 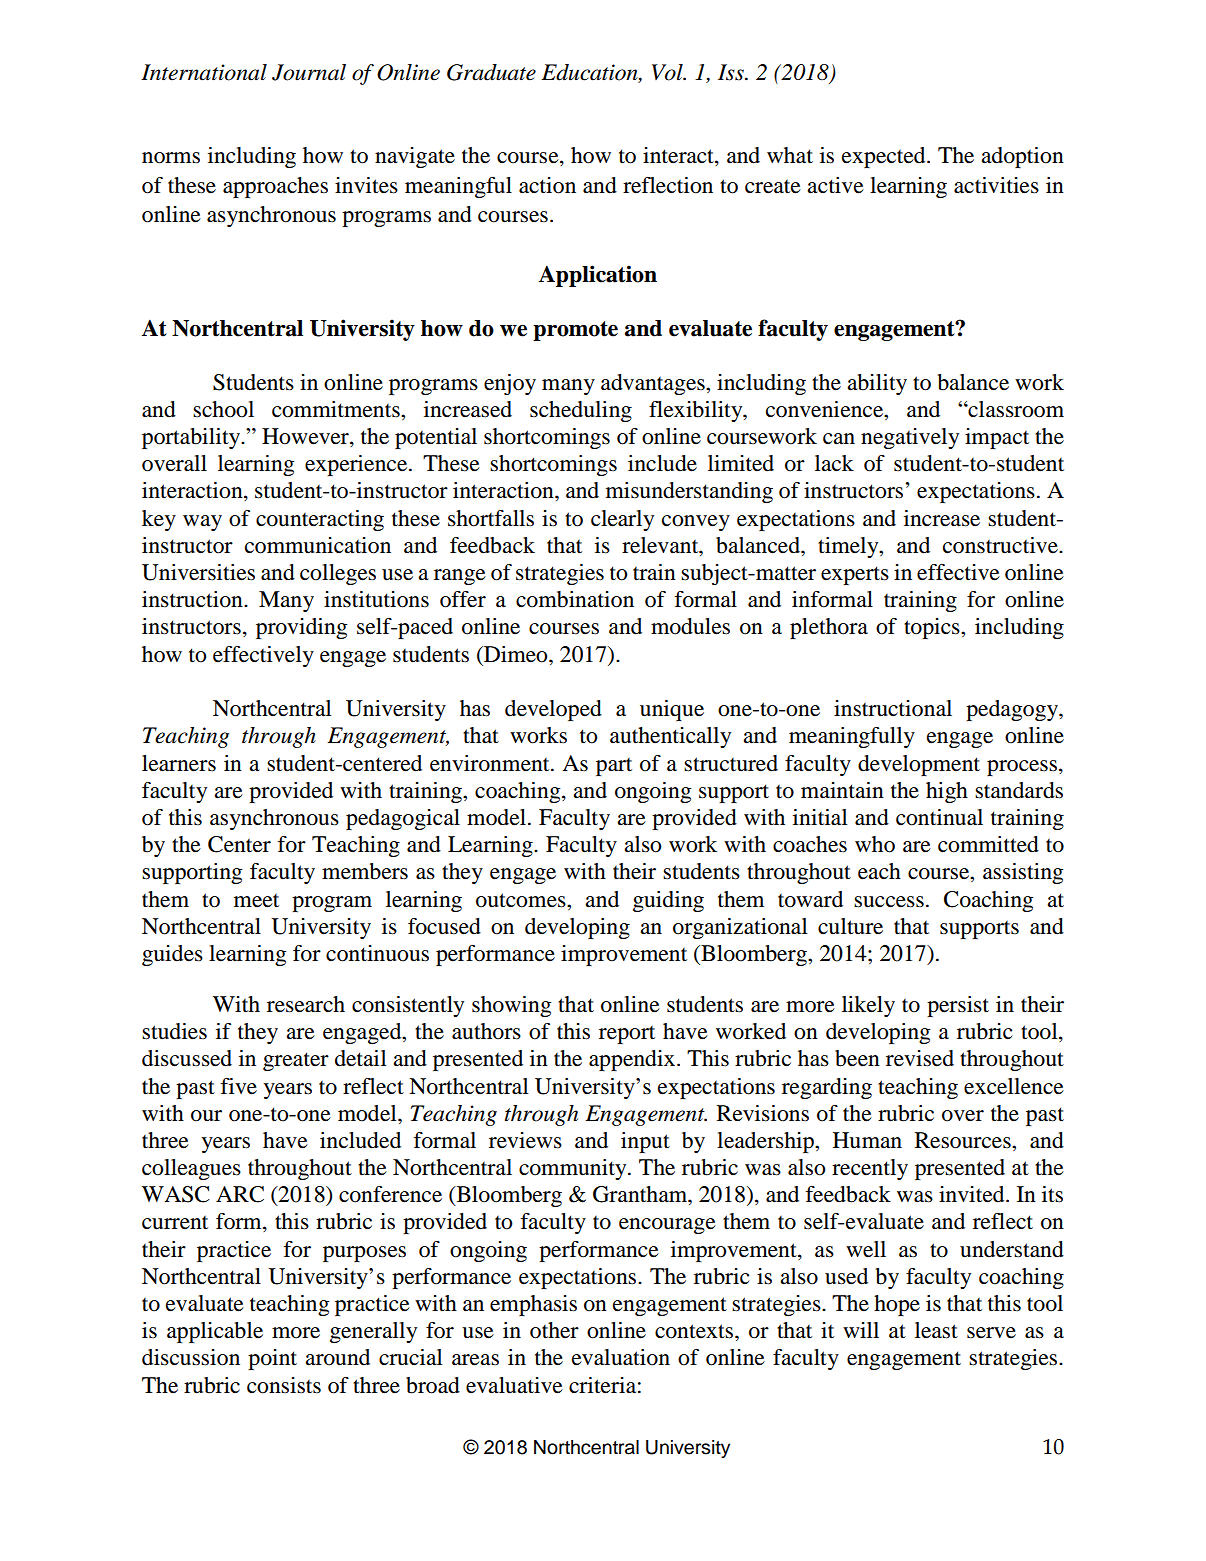 What do you see at coordinates (885, 157) in the screenshot?
I see `expected` at bounding box center [885, 157].
